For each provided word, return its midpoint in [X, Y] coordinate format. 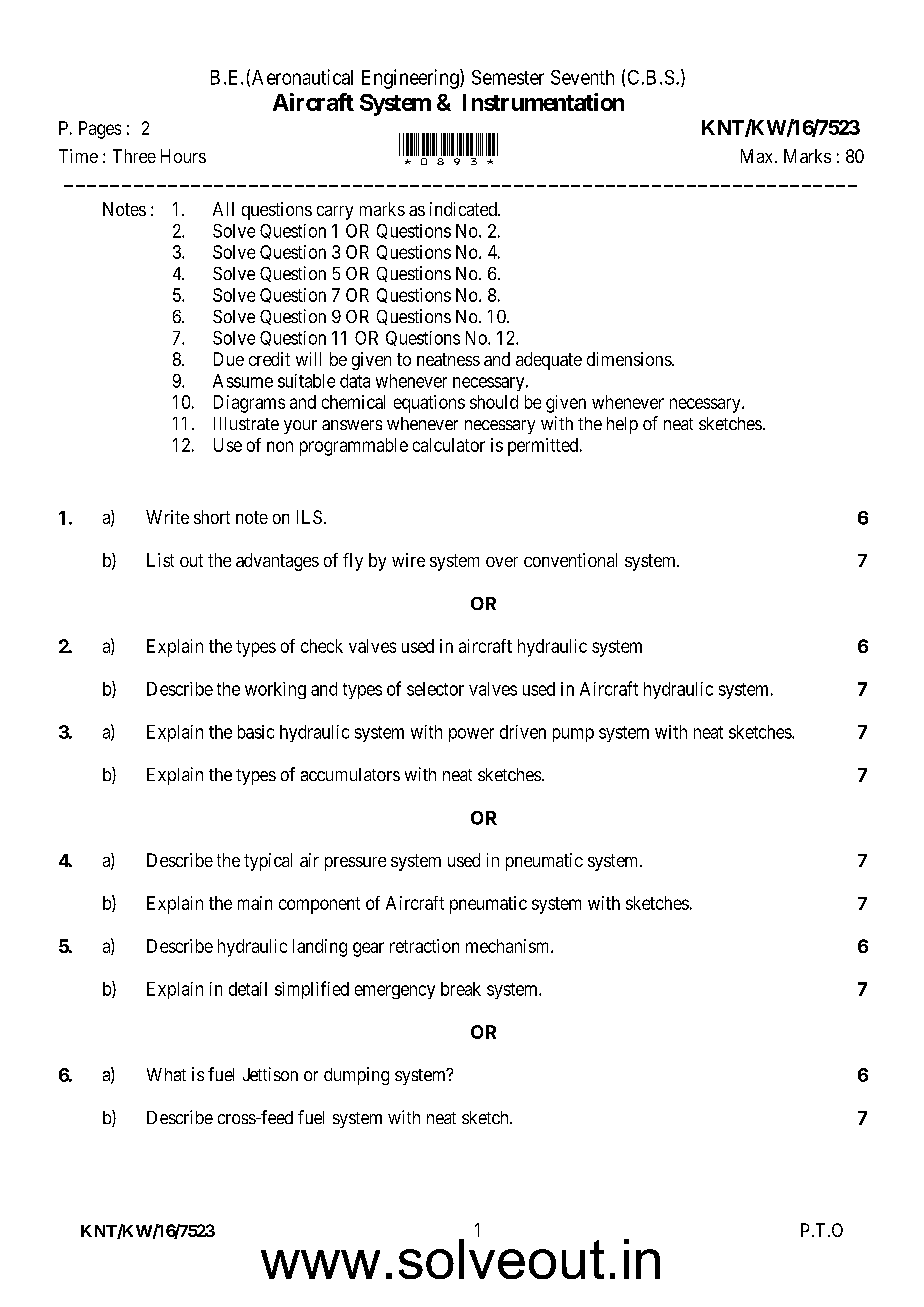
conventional [570, 560]
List [160, 560]
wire [408, 560]
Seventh [582, 77]
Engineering [411, 79]
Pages [100, 130]
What [166, 1074]
